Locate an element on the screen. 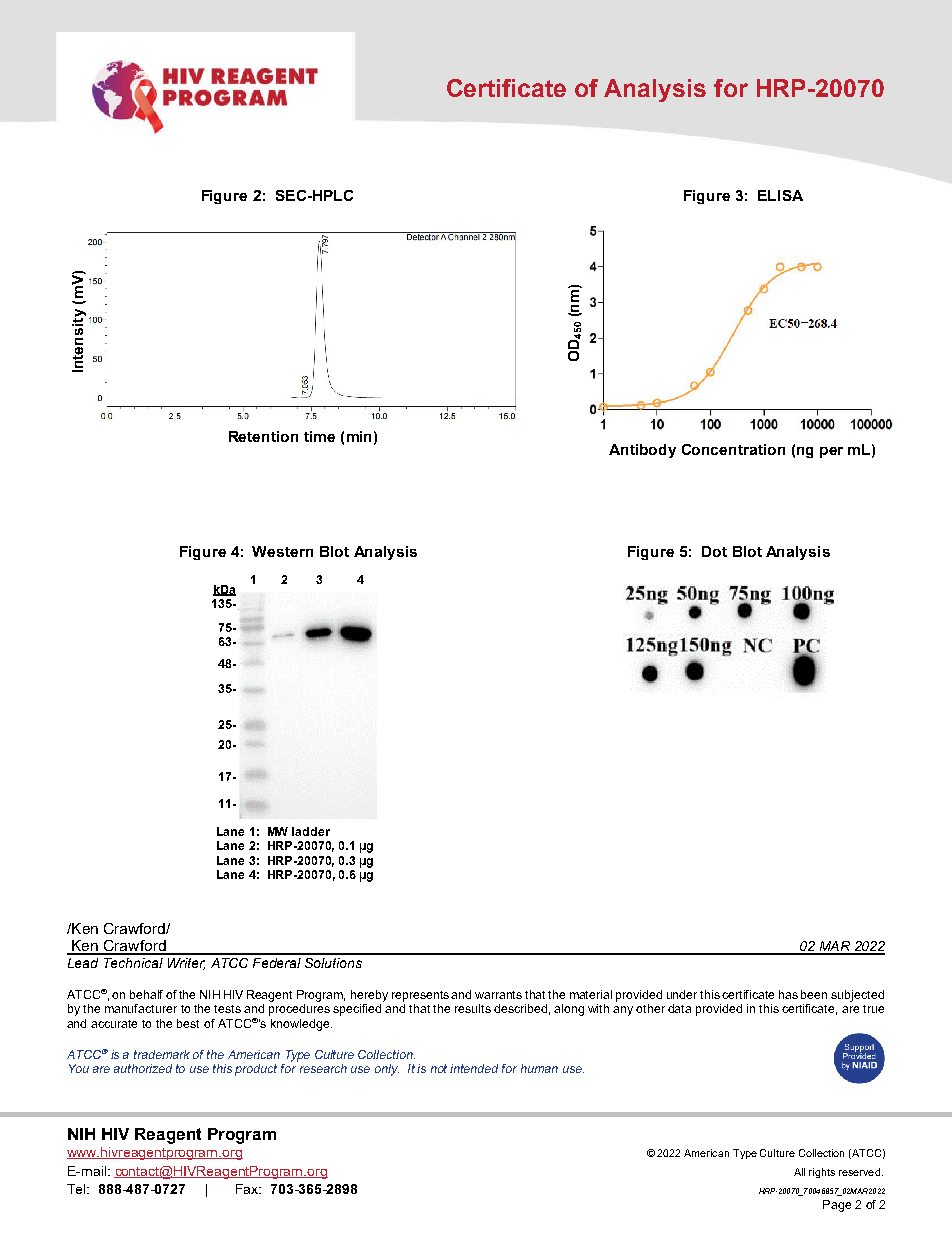  Concentration is located at coordinates (733, 449).
